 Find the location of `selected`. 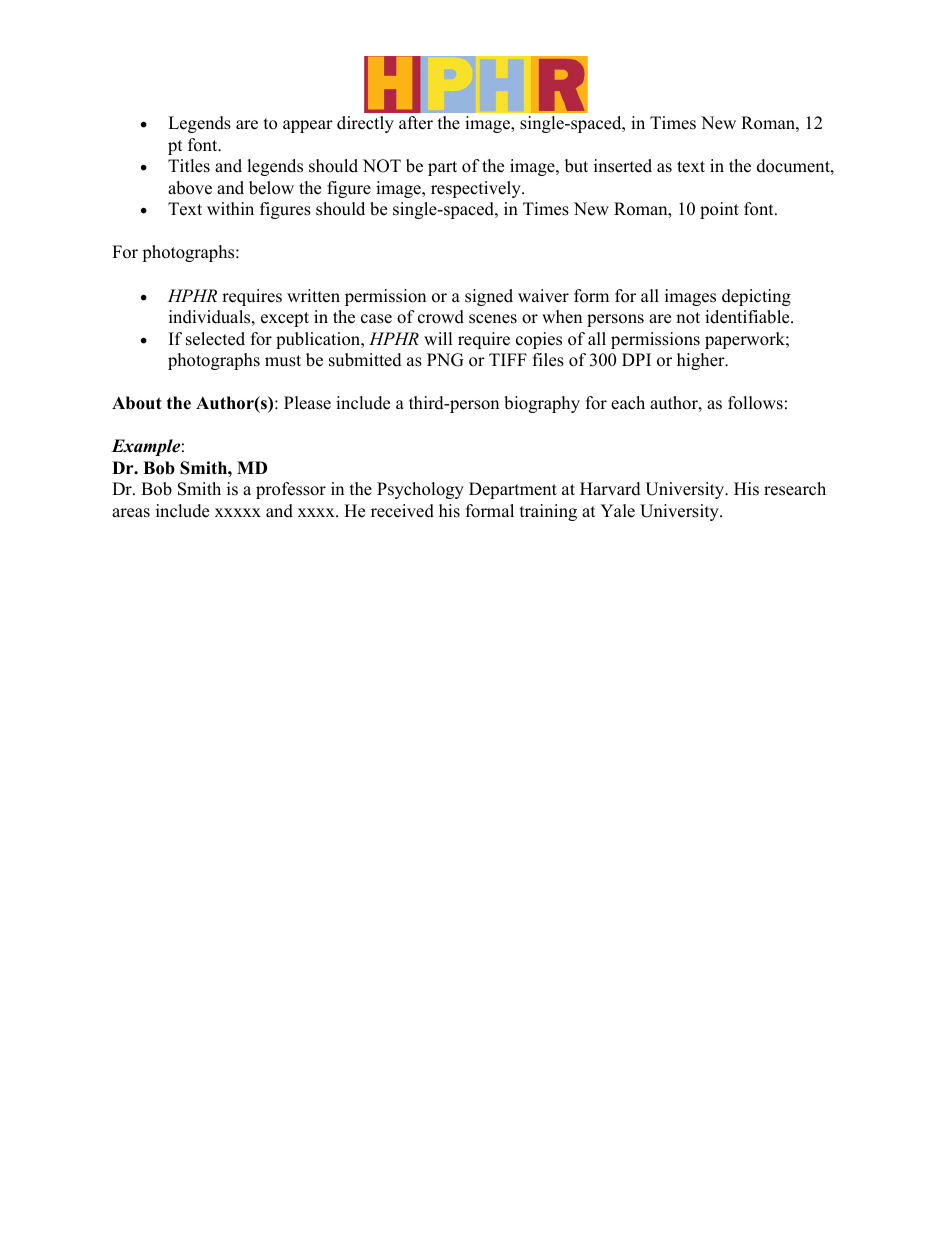

selected is located at coordinates (215, 339).
